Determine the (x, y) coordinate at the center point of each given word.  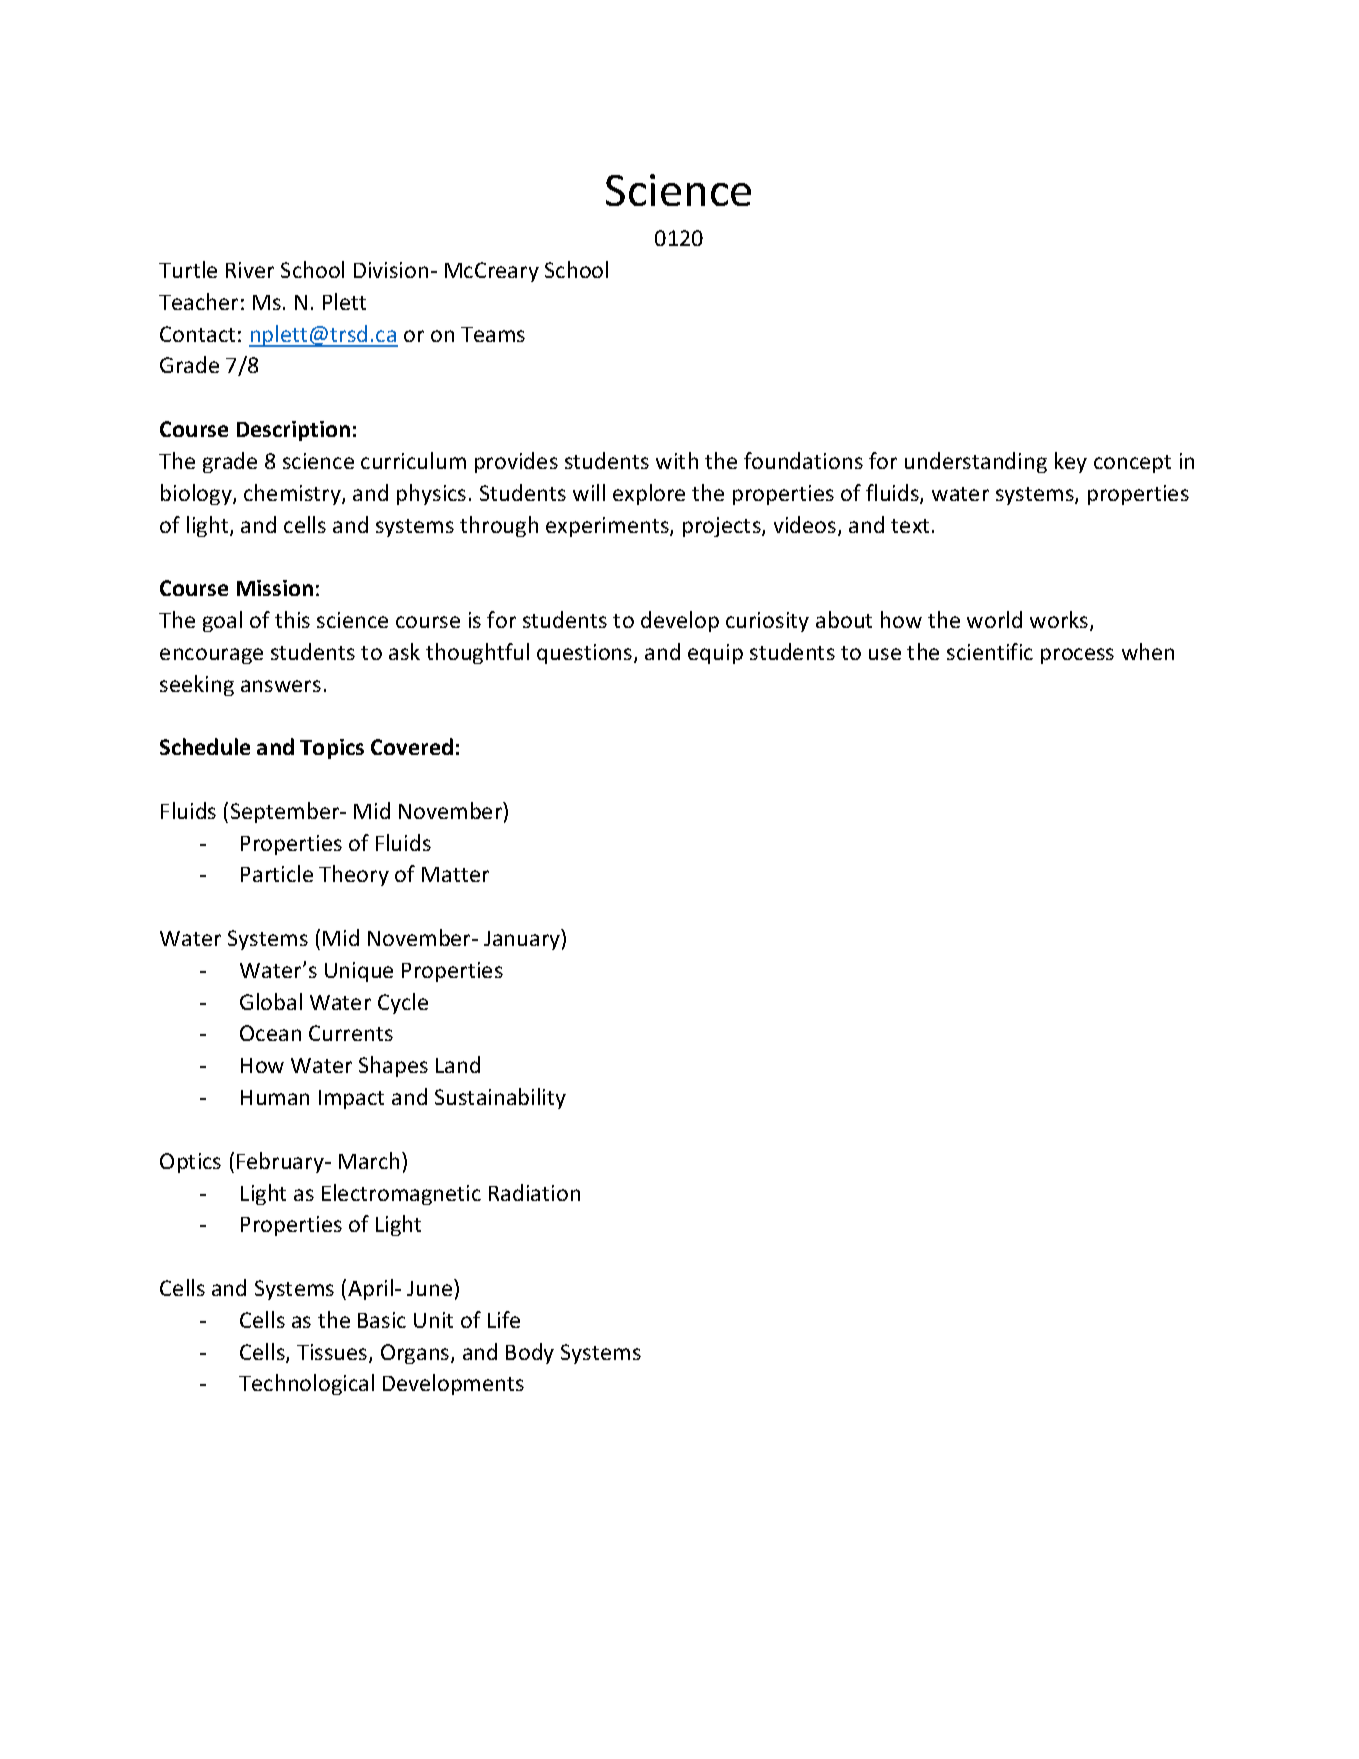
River (250, 270)
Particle (277, 873)
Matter (455, 874)
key (1071, 462)
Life (504, 1319)
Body (530, 1353)
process (1077, 656)
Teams (493, 334)
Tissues (333, 1353)
